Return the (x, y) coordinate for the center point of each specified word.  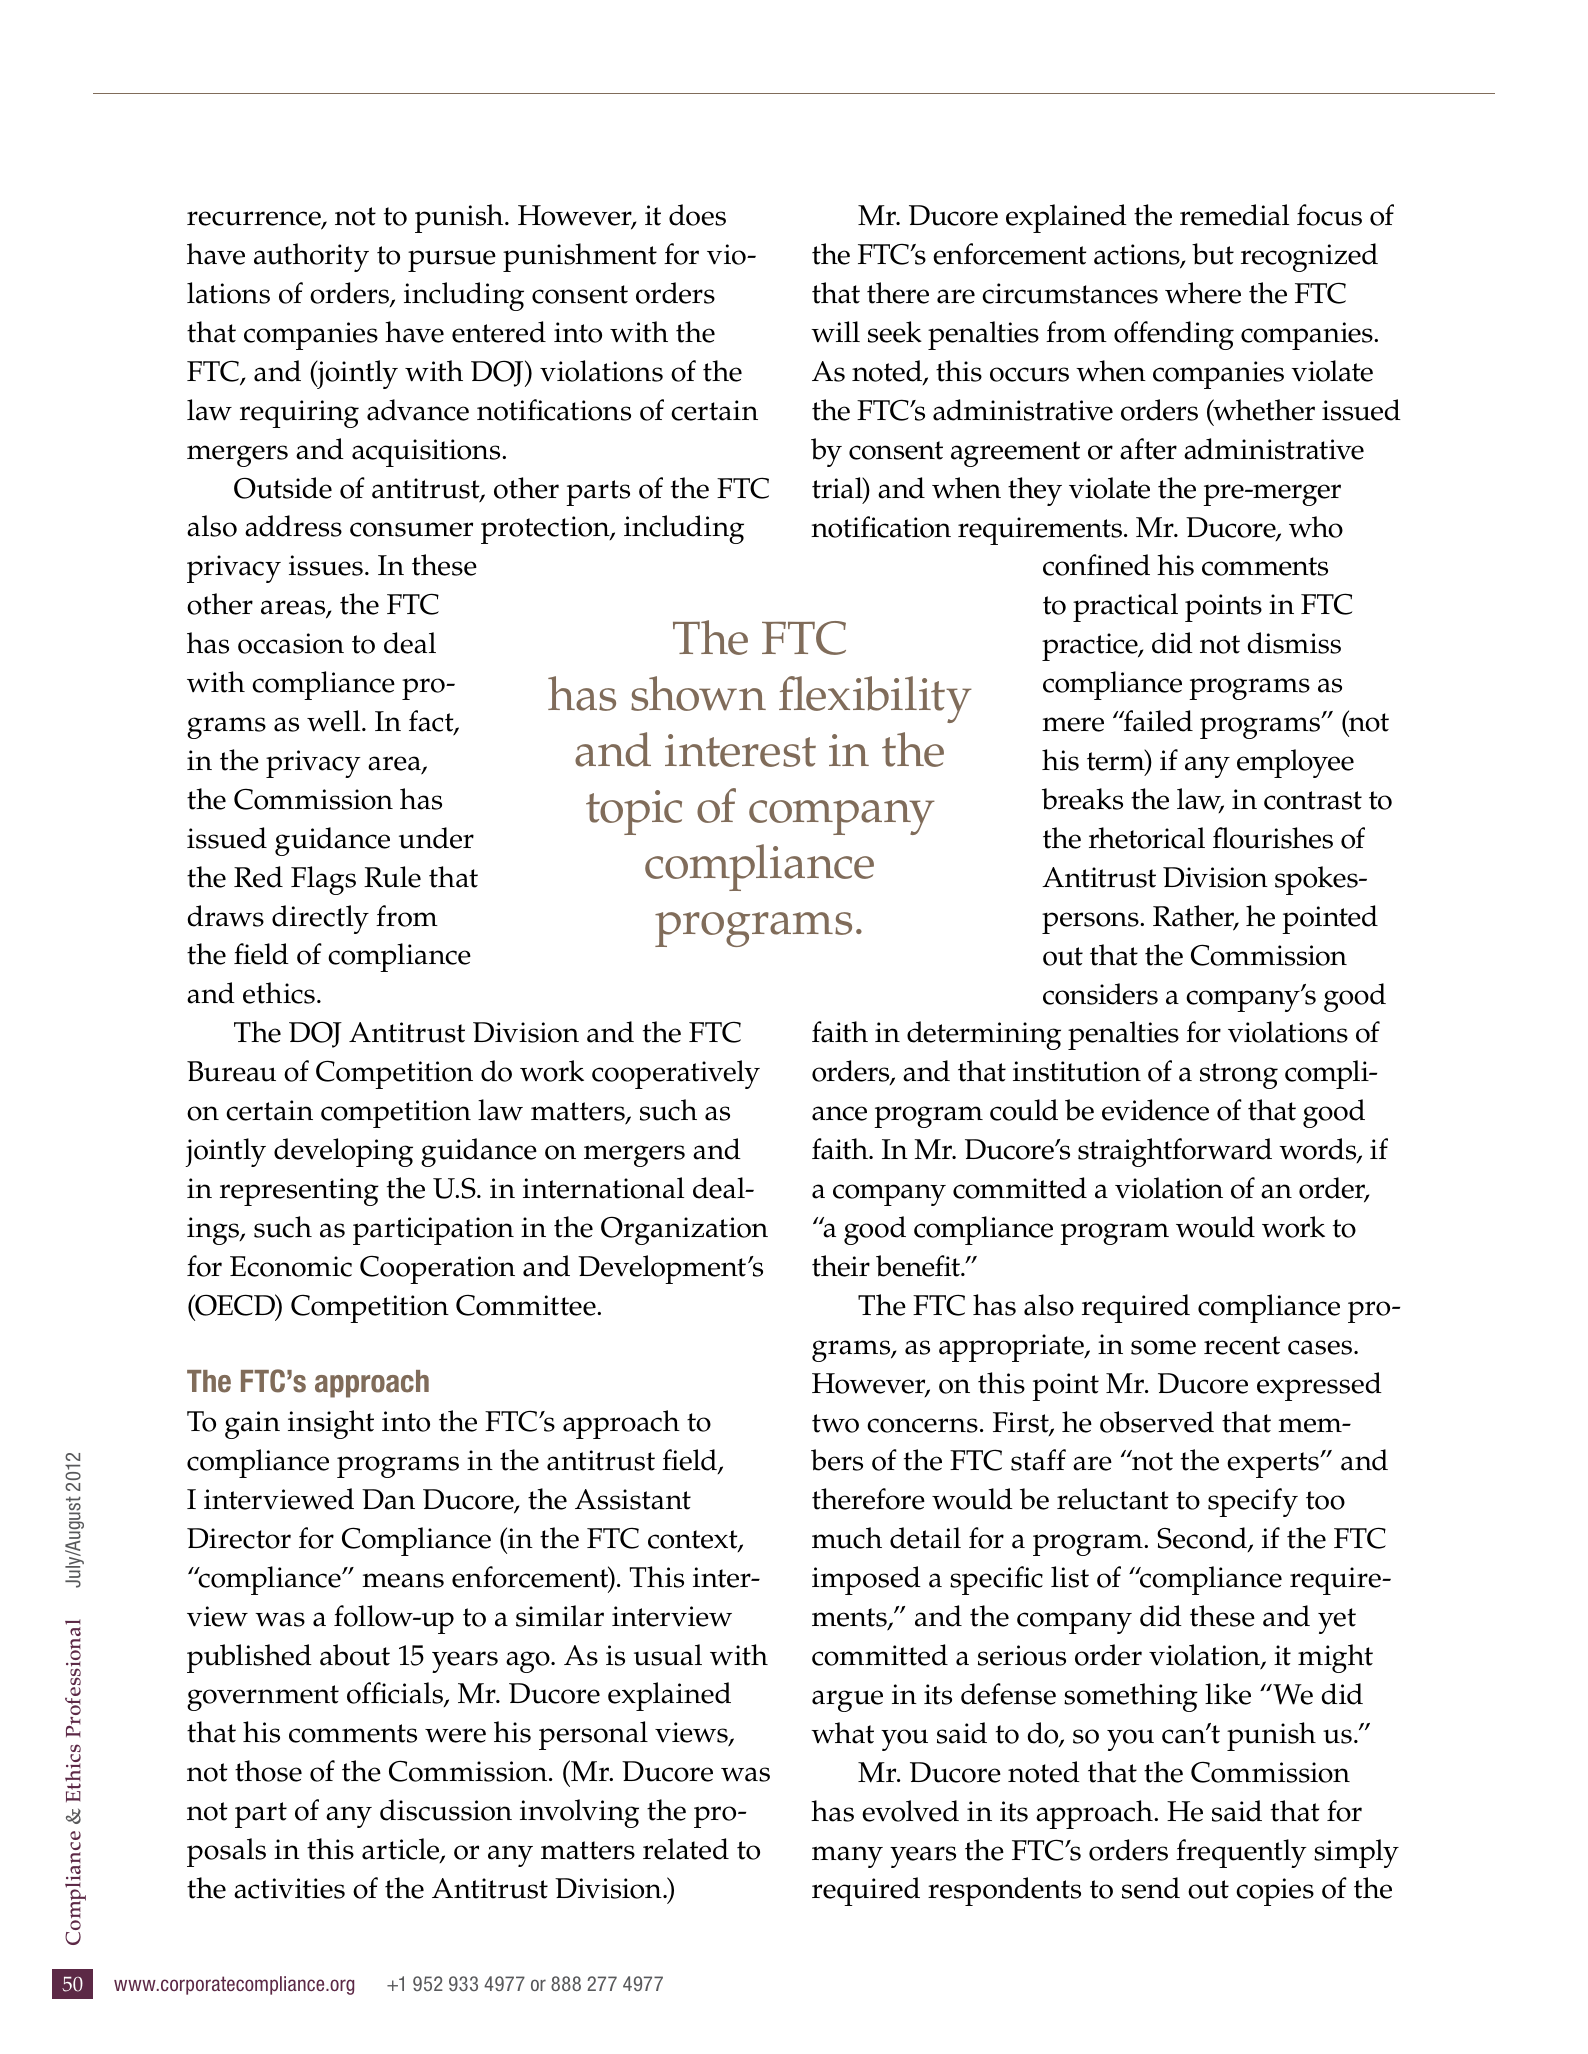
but (1213, 254)
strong (1239, 1076)
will (835, 332)
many (847, 1857)
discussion (446, 1810)
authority (311, 257)
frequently (1241, 1853)
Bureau (231, 1071)
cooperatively (676, 1074)
